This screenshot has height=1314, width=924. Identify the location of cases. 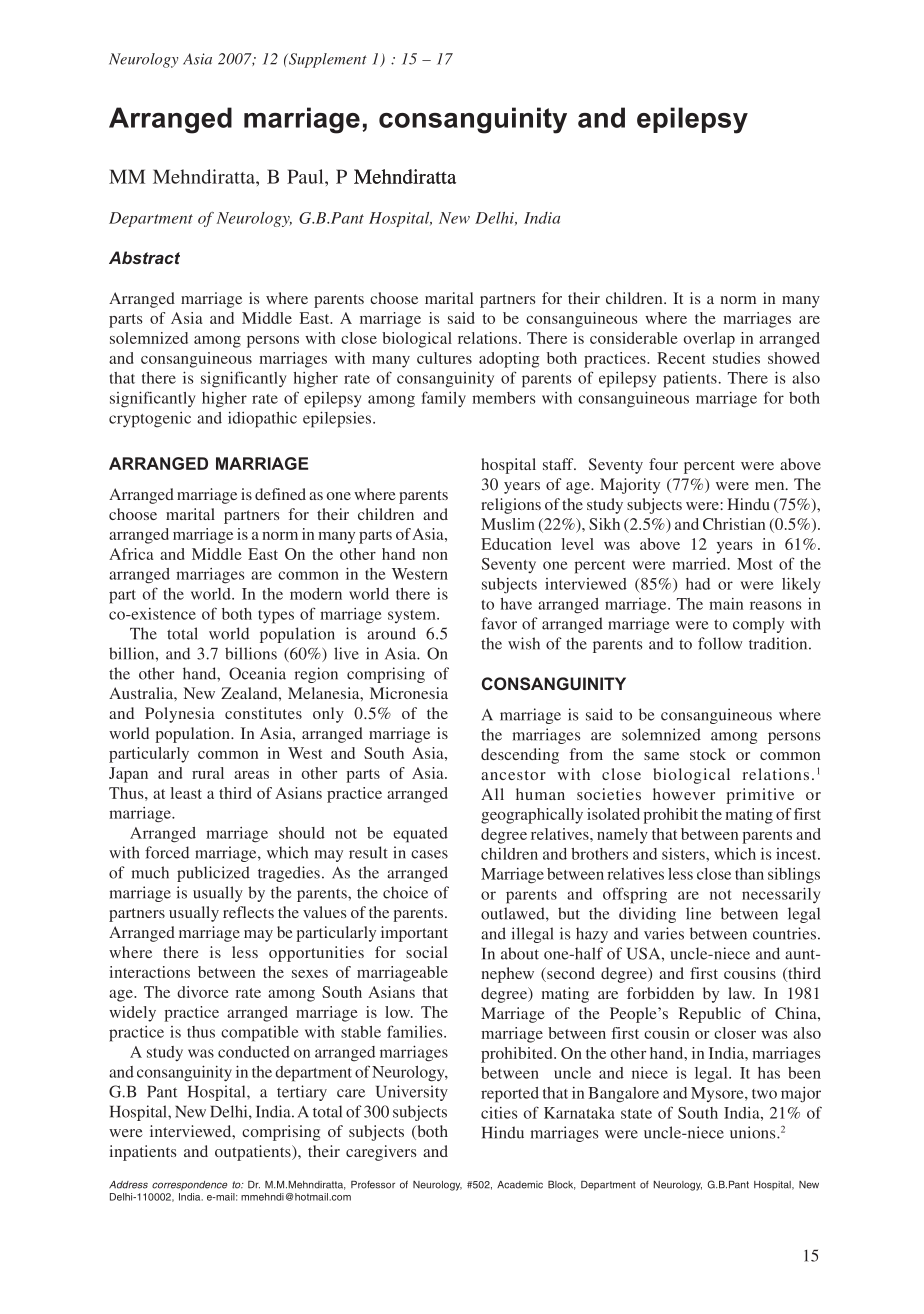
(429, 854).
